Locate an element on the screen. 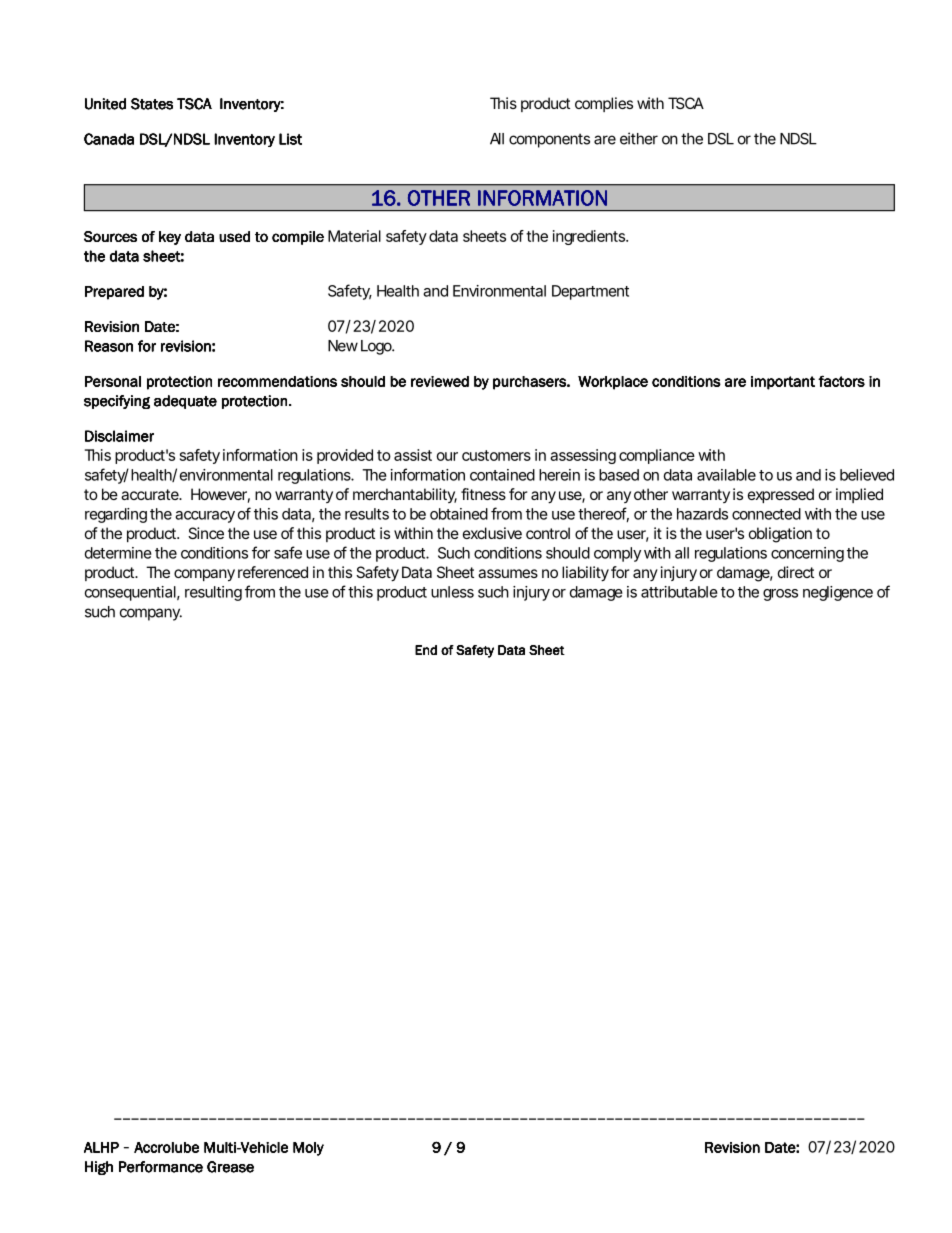  direct is located at coordinates (796, 572).
